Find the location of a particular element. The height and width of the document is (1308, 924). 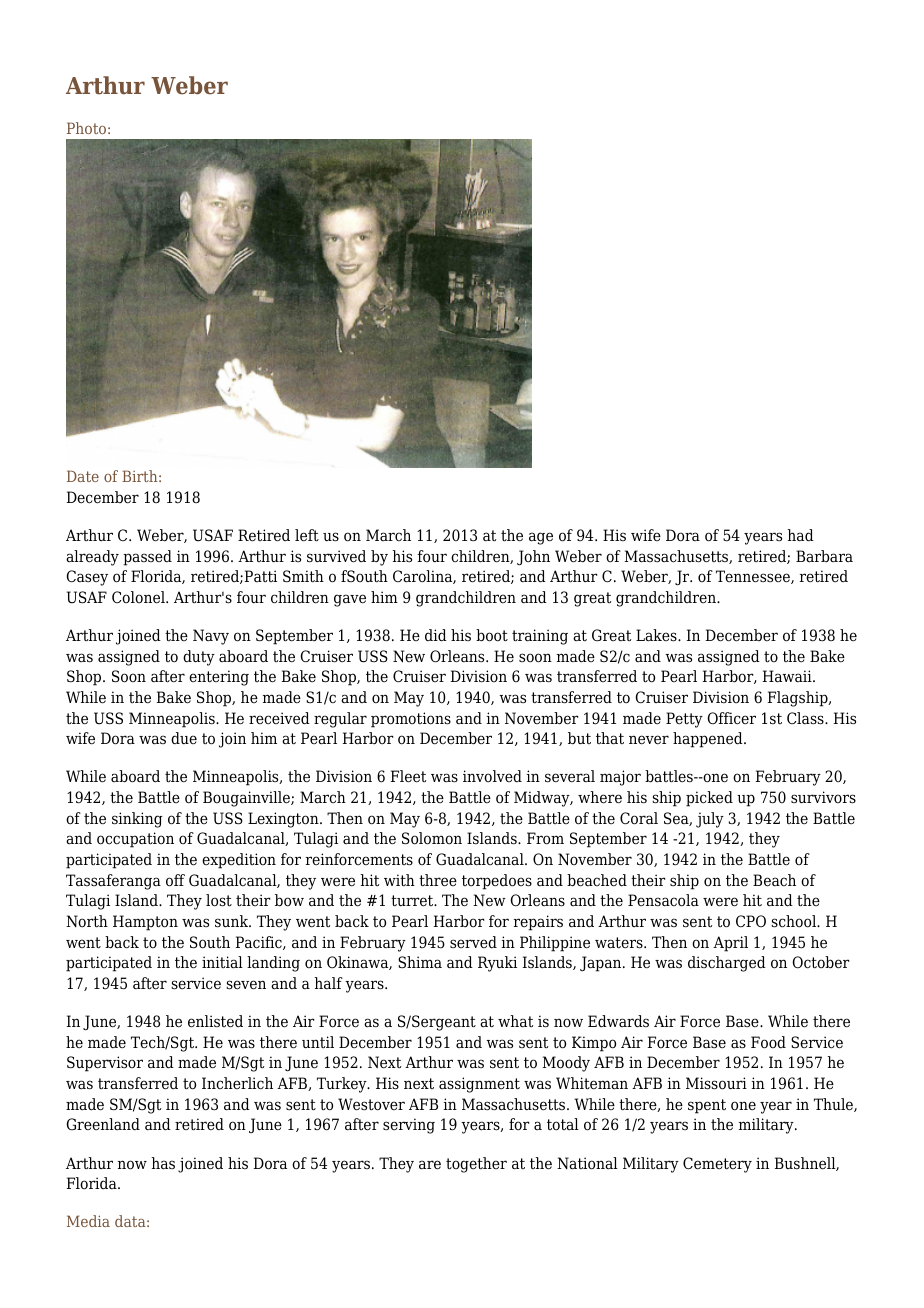

has is located at coordinates (163, 1163).
